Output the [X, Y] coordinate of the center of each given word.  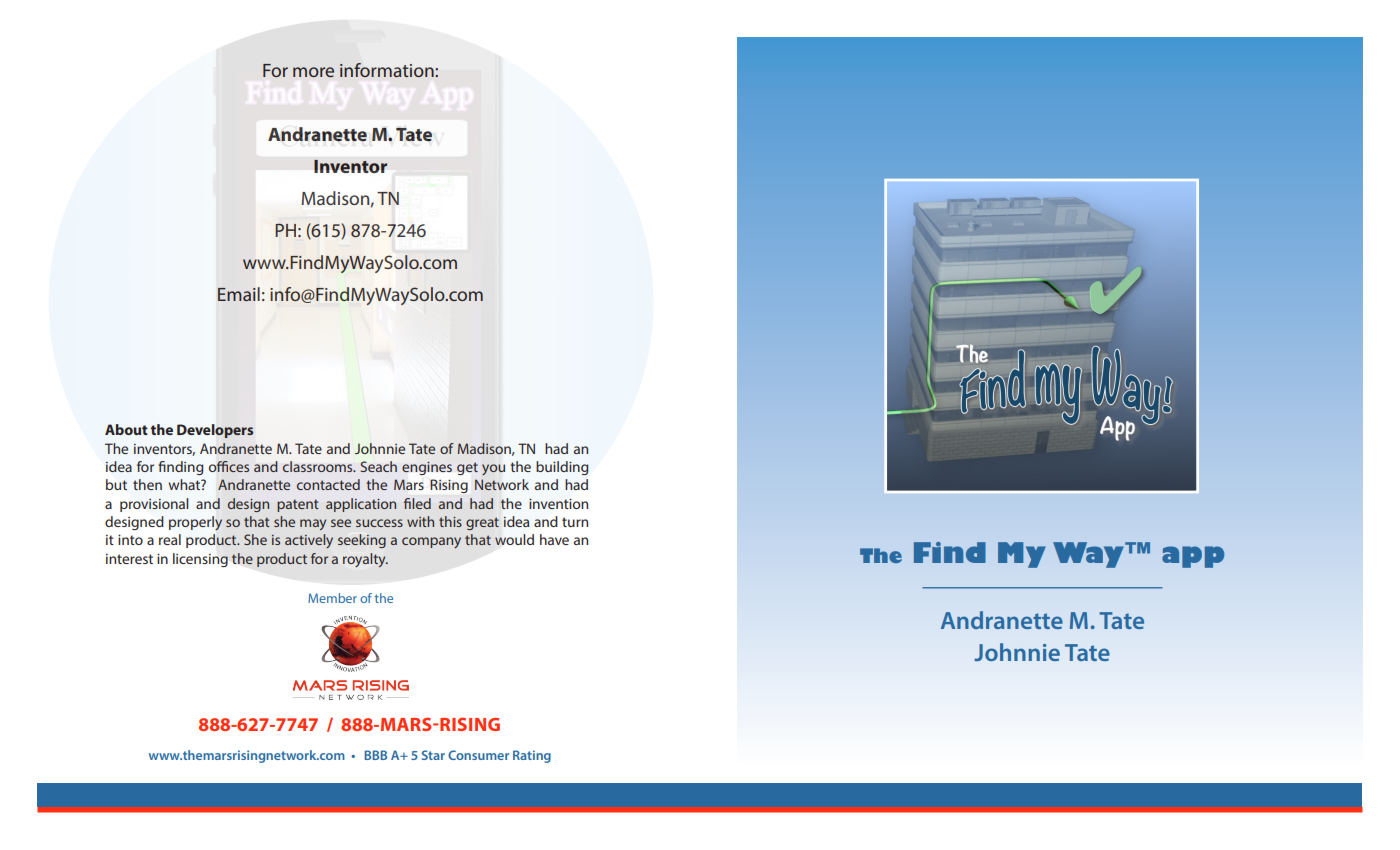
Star [433, 755]
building [562, 468]
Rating [532, 756]
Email [239, 294]
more [313, 72]
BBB [376, 755]
